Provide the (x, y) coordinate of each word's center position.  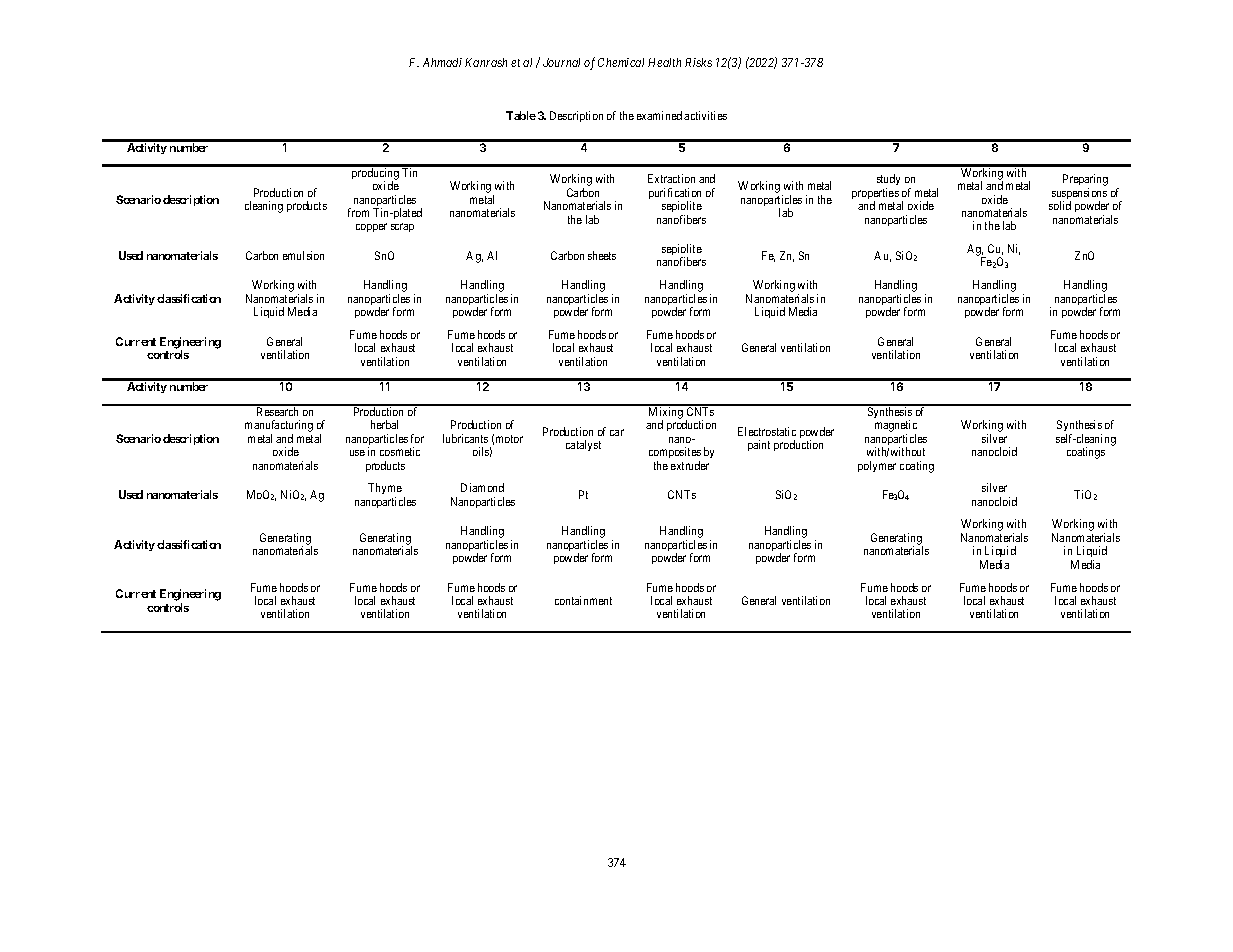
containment (583, 600)
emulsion (303, 255)
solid (1060, 205)
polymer (877, 466)
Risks (698, 62)
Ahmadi (442, 62)
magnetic (896, 427)
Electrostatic (767, 431)
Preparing (1085, 181)
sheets (602, 255)
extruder (690, 465)
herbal (384, 424)
